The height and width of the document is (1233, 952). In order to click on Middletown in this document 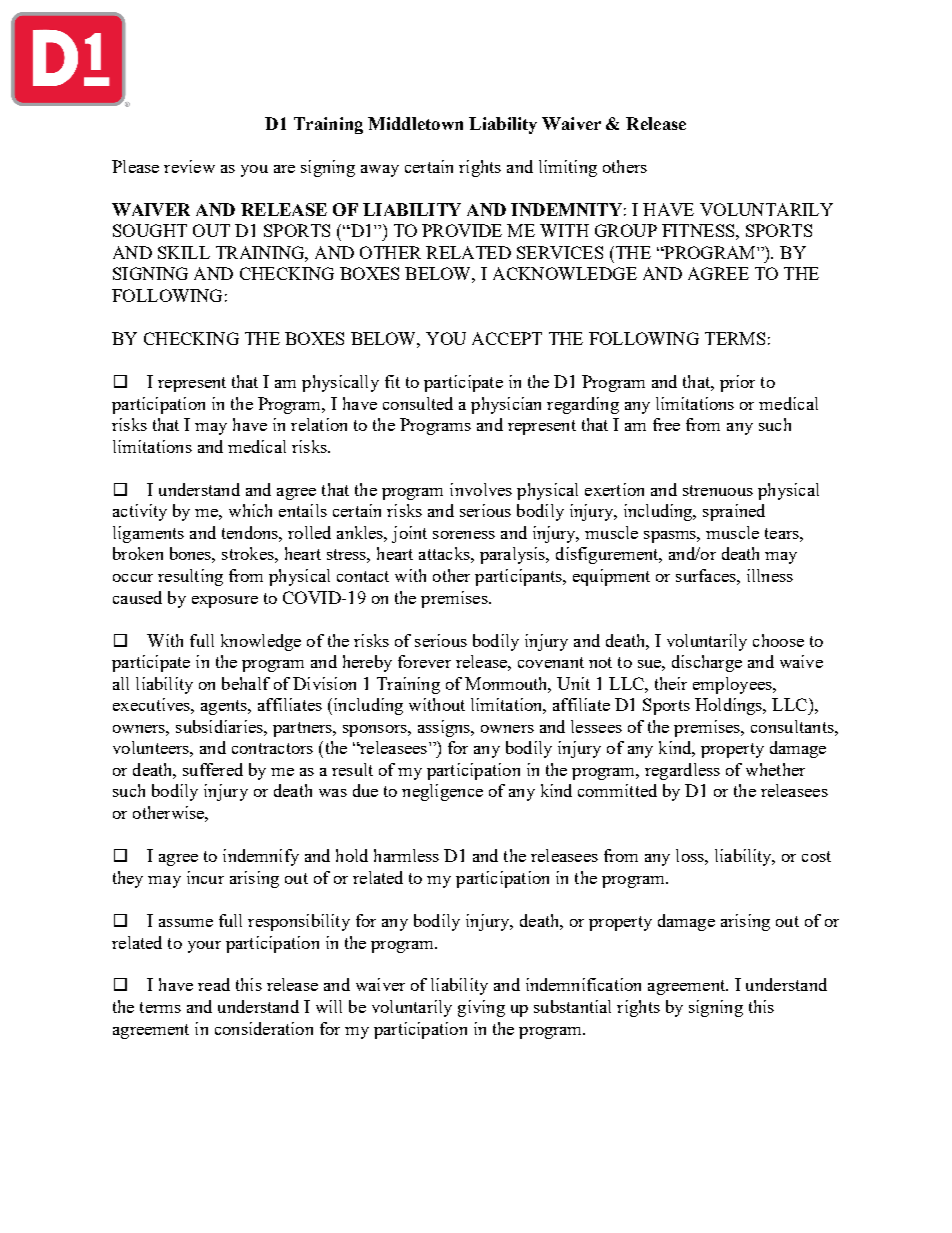, I will do `click(415, 123)`.
